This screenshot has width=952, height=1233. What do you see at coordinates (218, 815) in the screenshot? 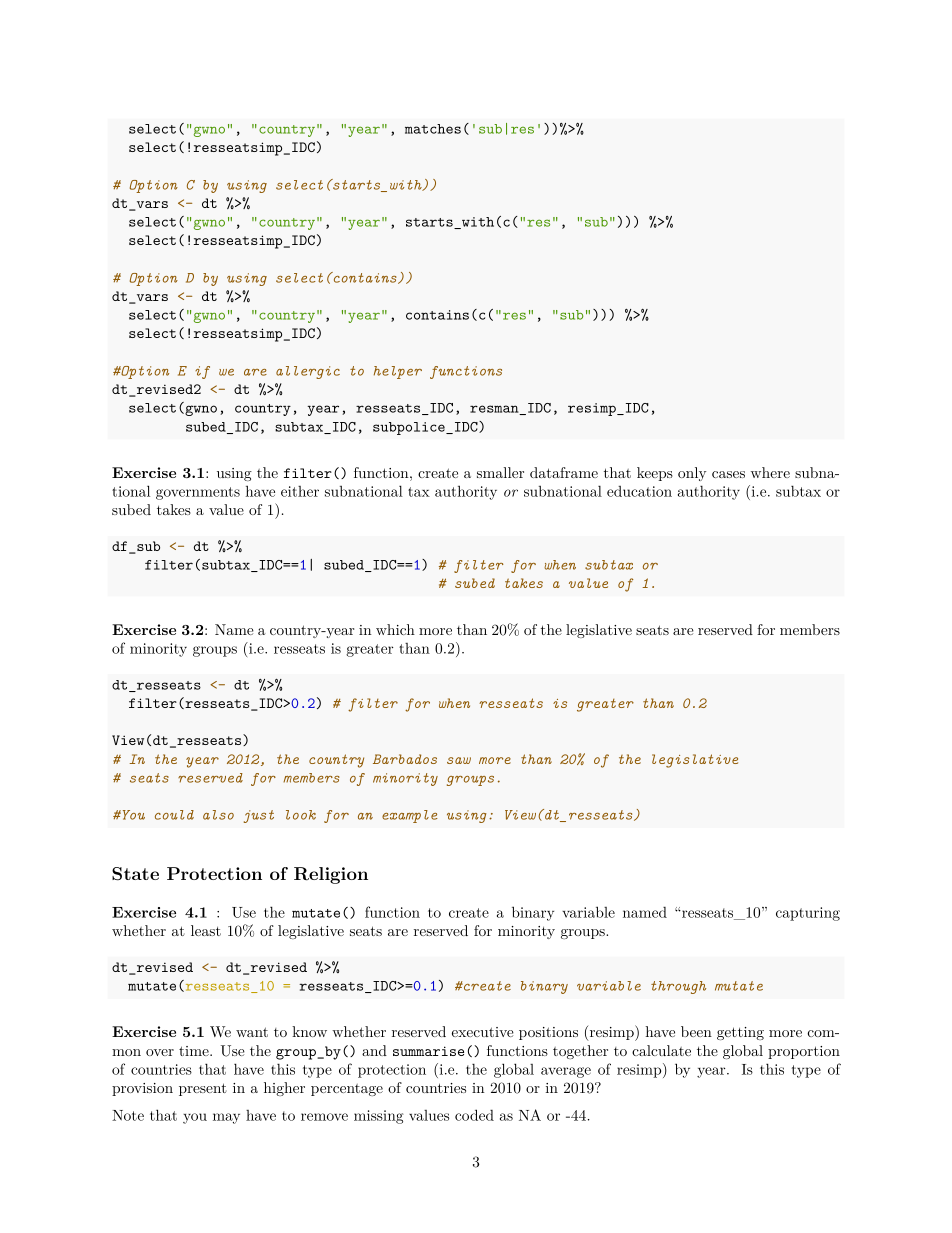
I see `also` at bounding box center [218, 815].
